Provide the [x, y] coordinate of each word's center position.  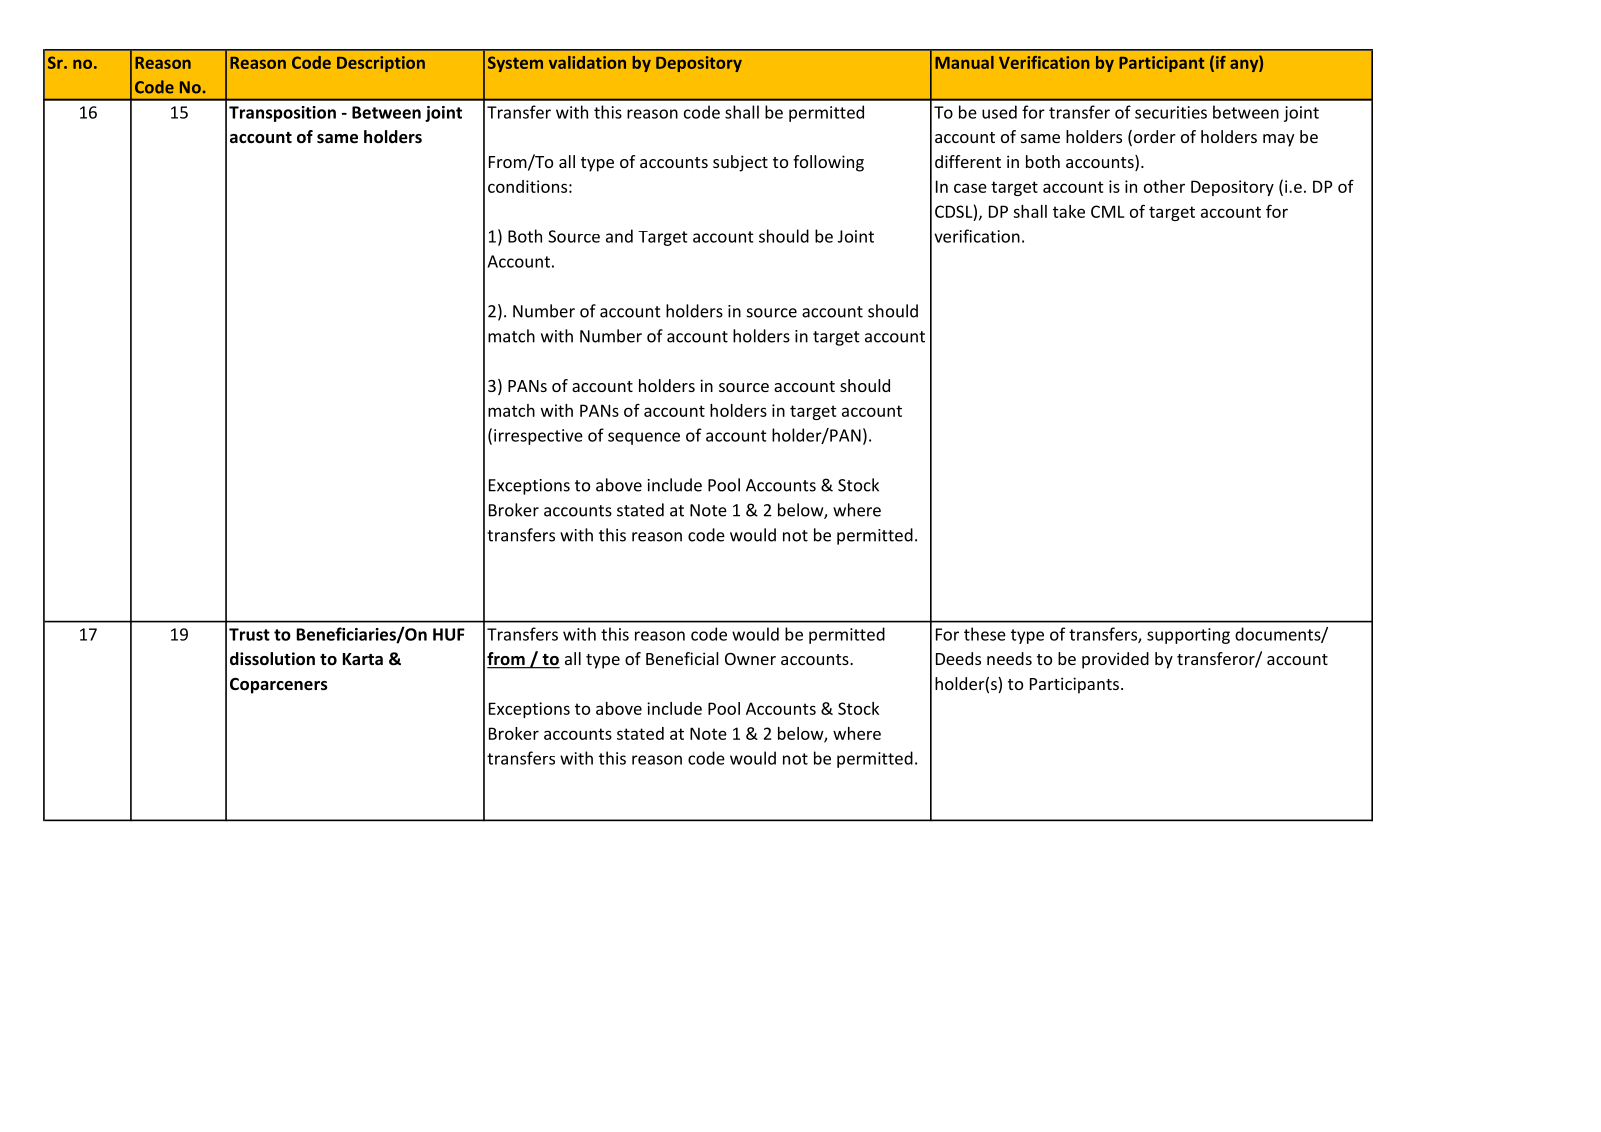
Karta [363, 659]
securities [1171, 112]
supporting [1188, 636]
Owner [750, 659]
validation [587, 62]
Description [381, 64]
